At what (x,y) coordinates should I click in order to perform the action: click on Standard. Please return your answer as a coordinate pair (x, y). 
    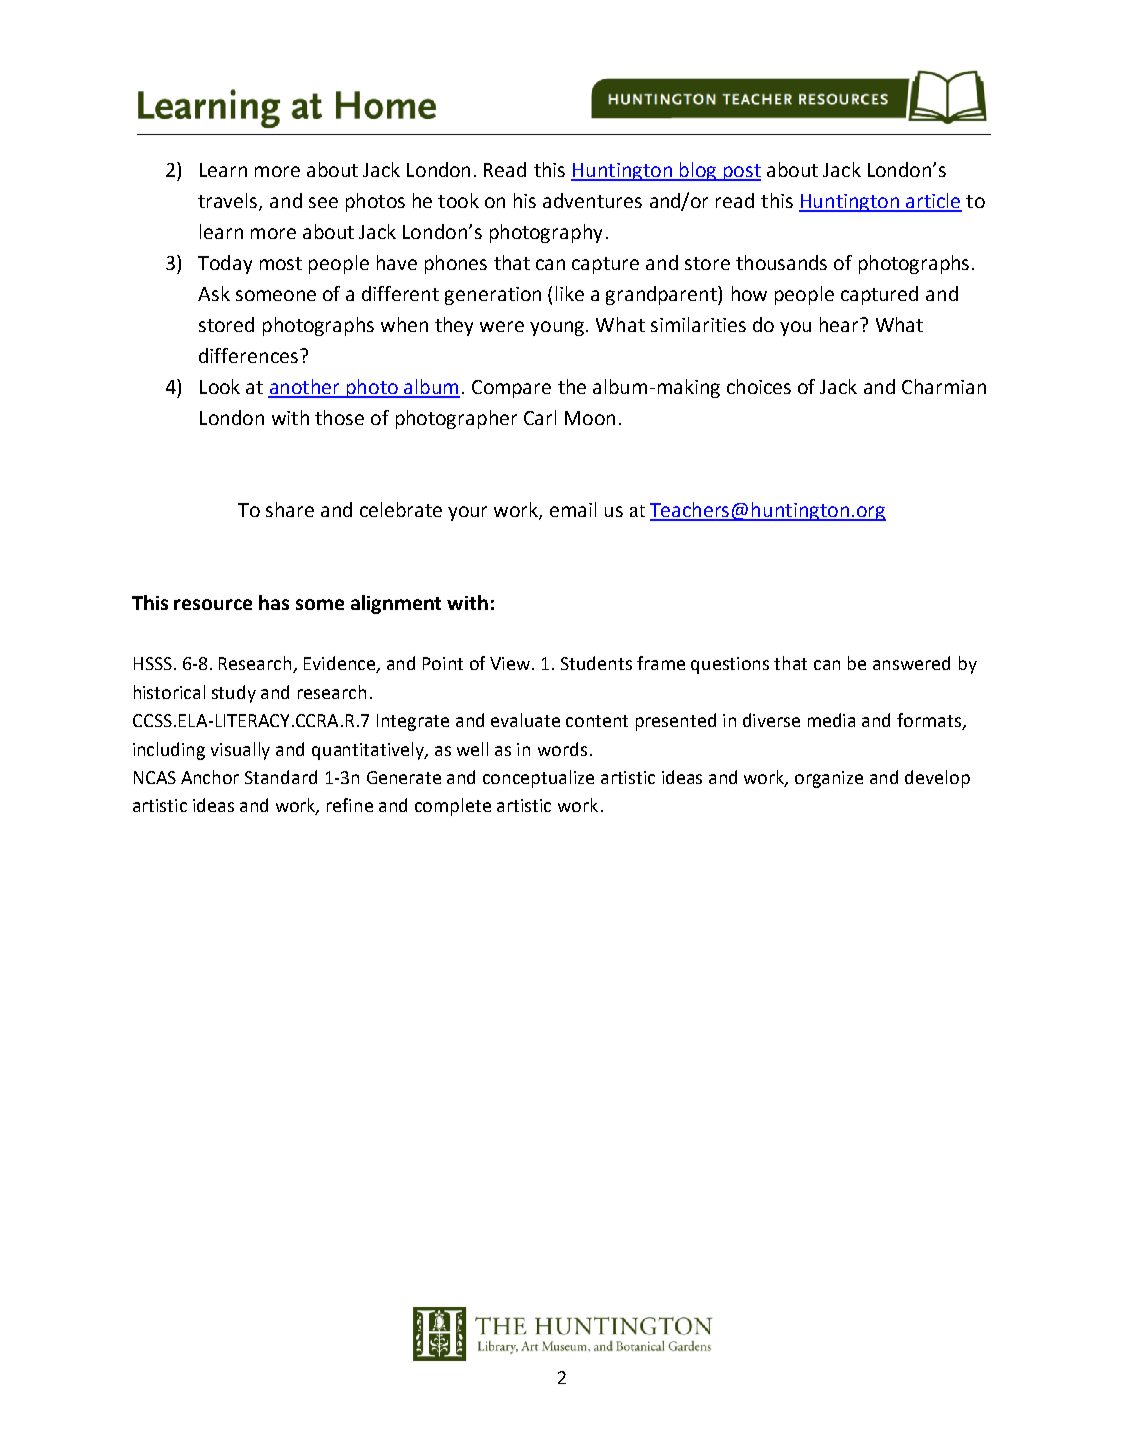
    Looking at the image, I should click on (281, 777).
